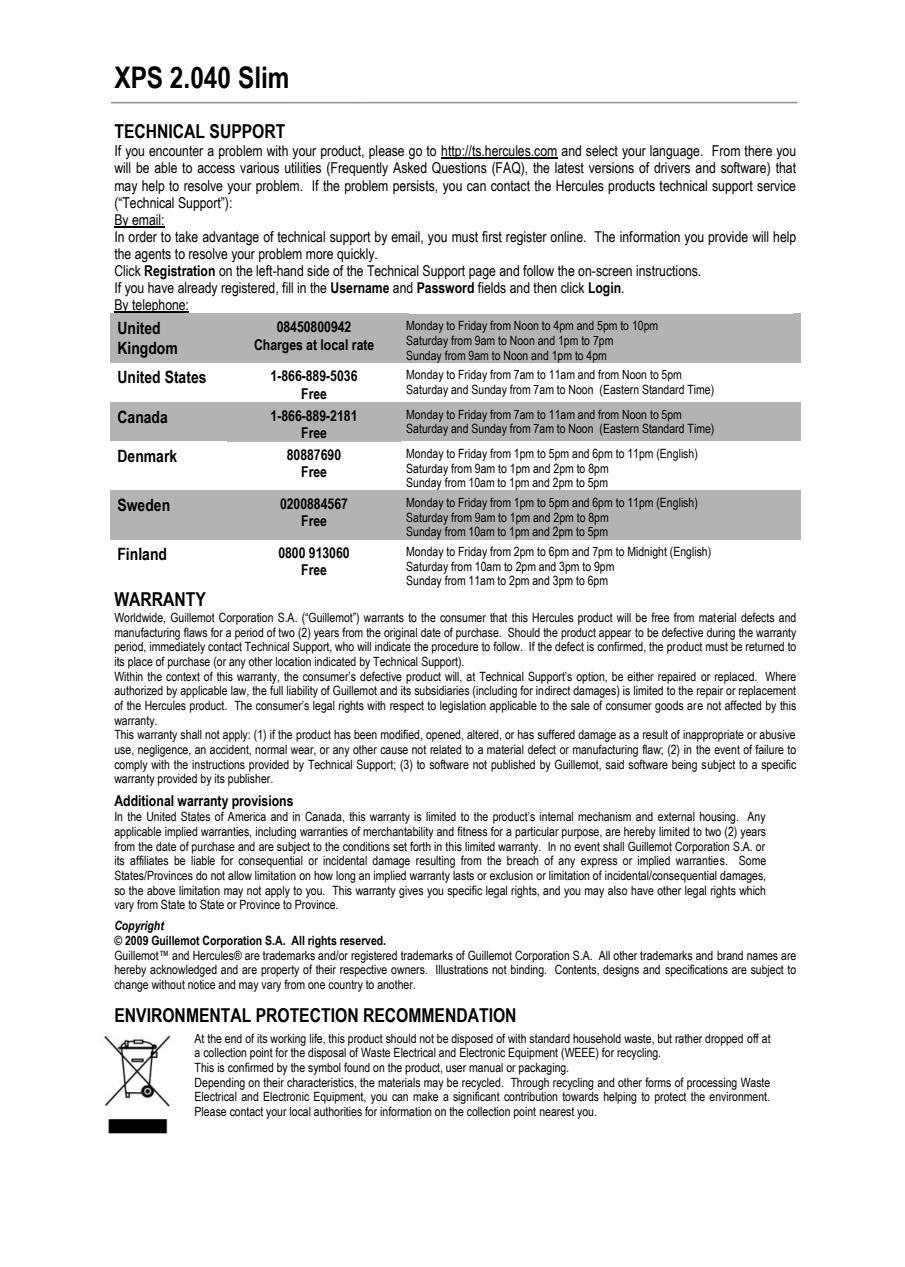  What do you see at coordinates (363, 345) in the screenshot?
I see `rate` at bounding box center [363, 345].
